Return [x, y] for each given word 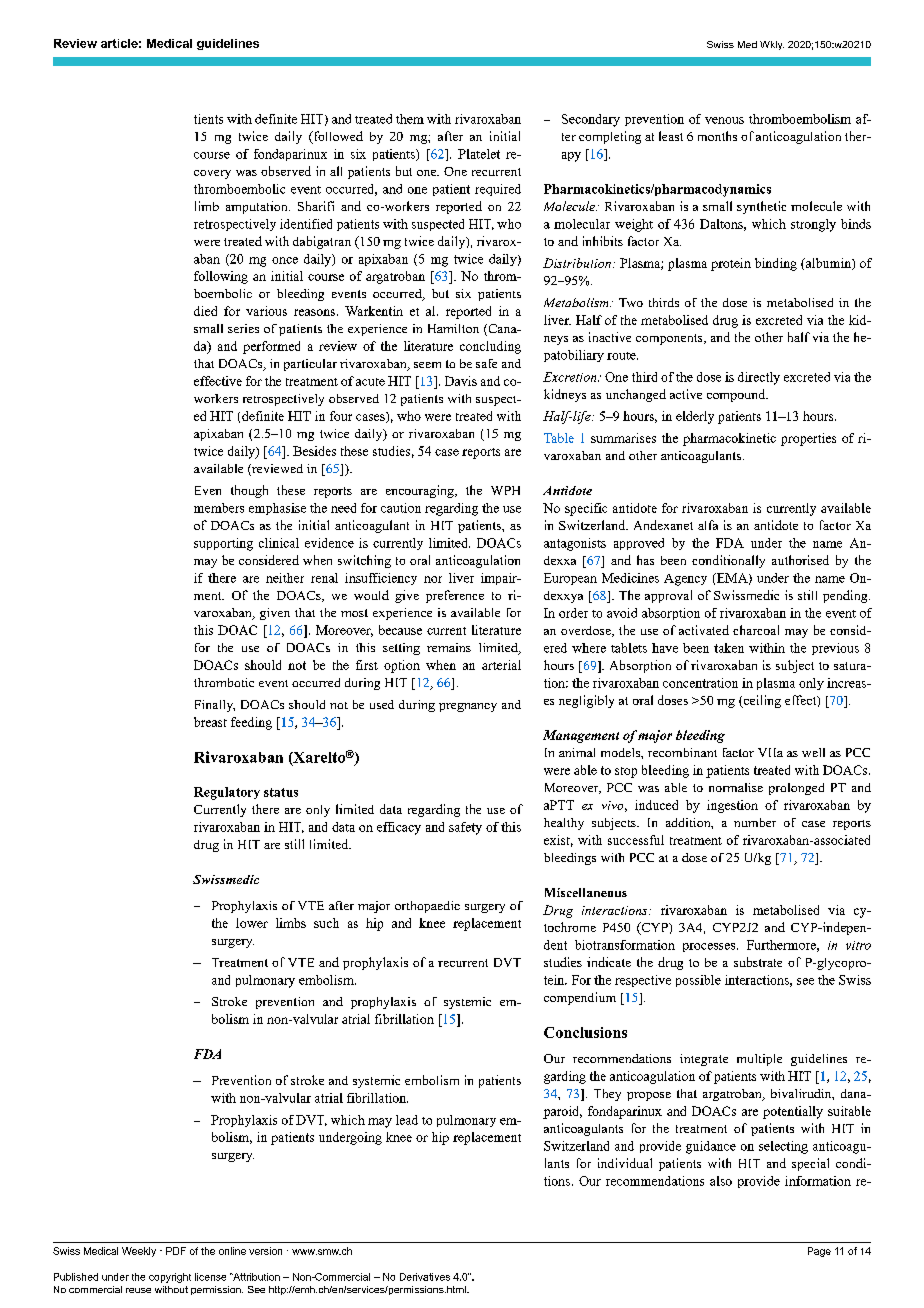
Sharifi [316, 206]
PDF [176, 1251]
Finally [215, 706]
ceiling [761, 701]
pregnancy [468, 707]
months [717, 136]
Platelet [479, 154]
